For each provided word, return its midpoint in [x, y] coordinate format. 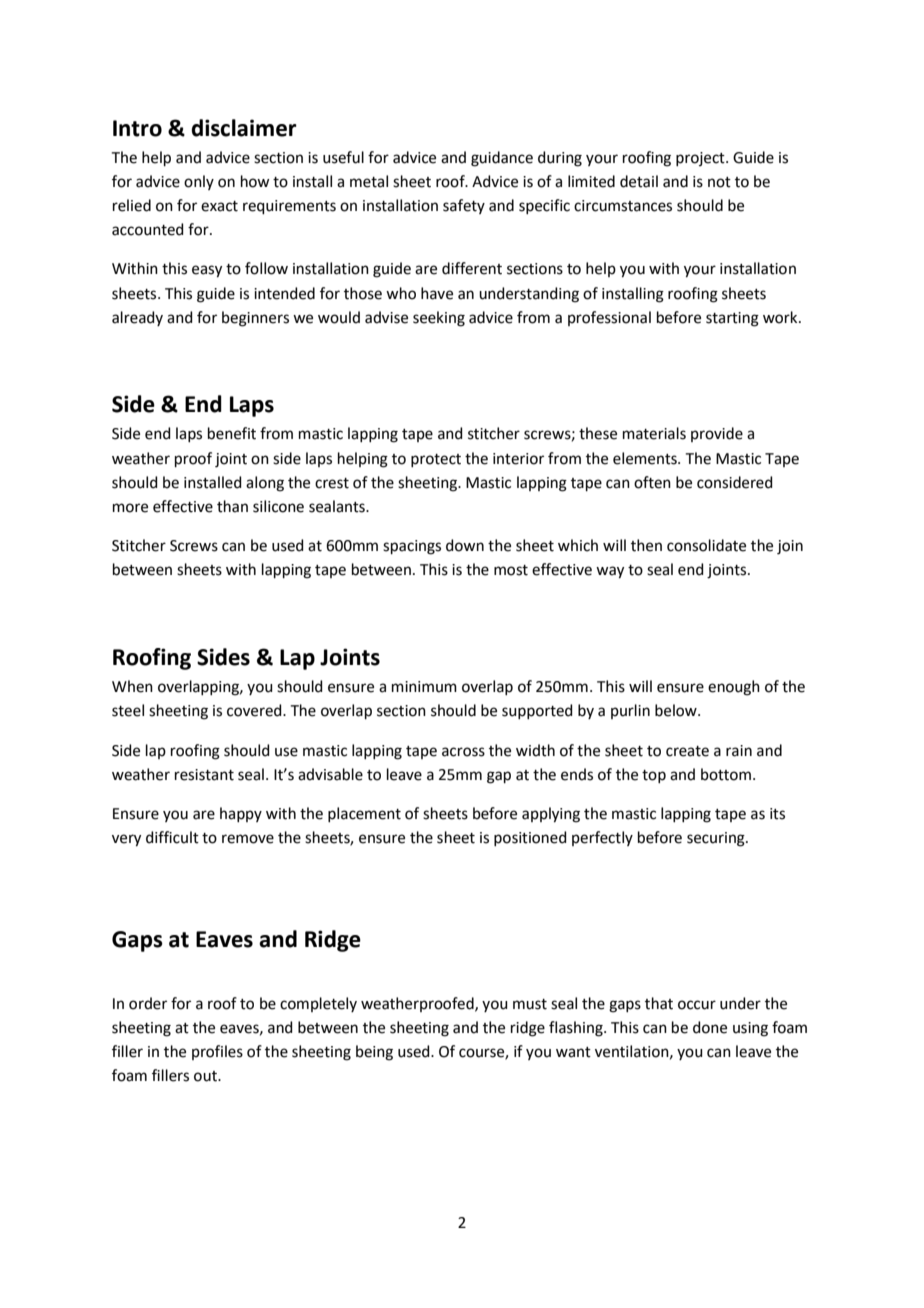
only [199, 182]
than [232, 506]
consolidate [706, 545]
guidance [502, 159]
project [701, 159]
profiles [217, 1052]
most [511, 570]
